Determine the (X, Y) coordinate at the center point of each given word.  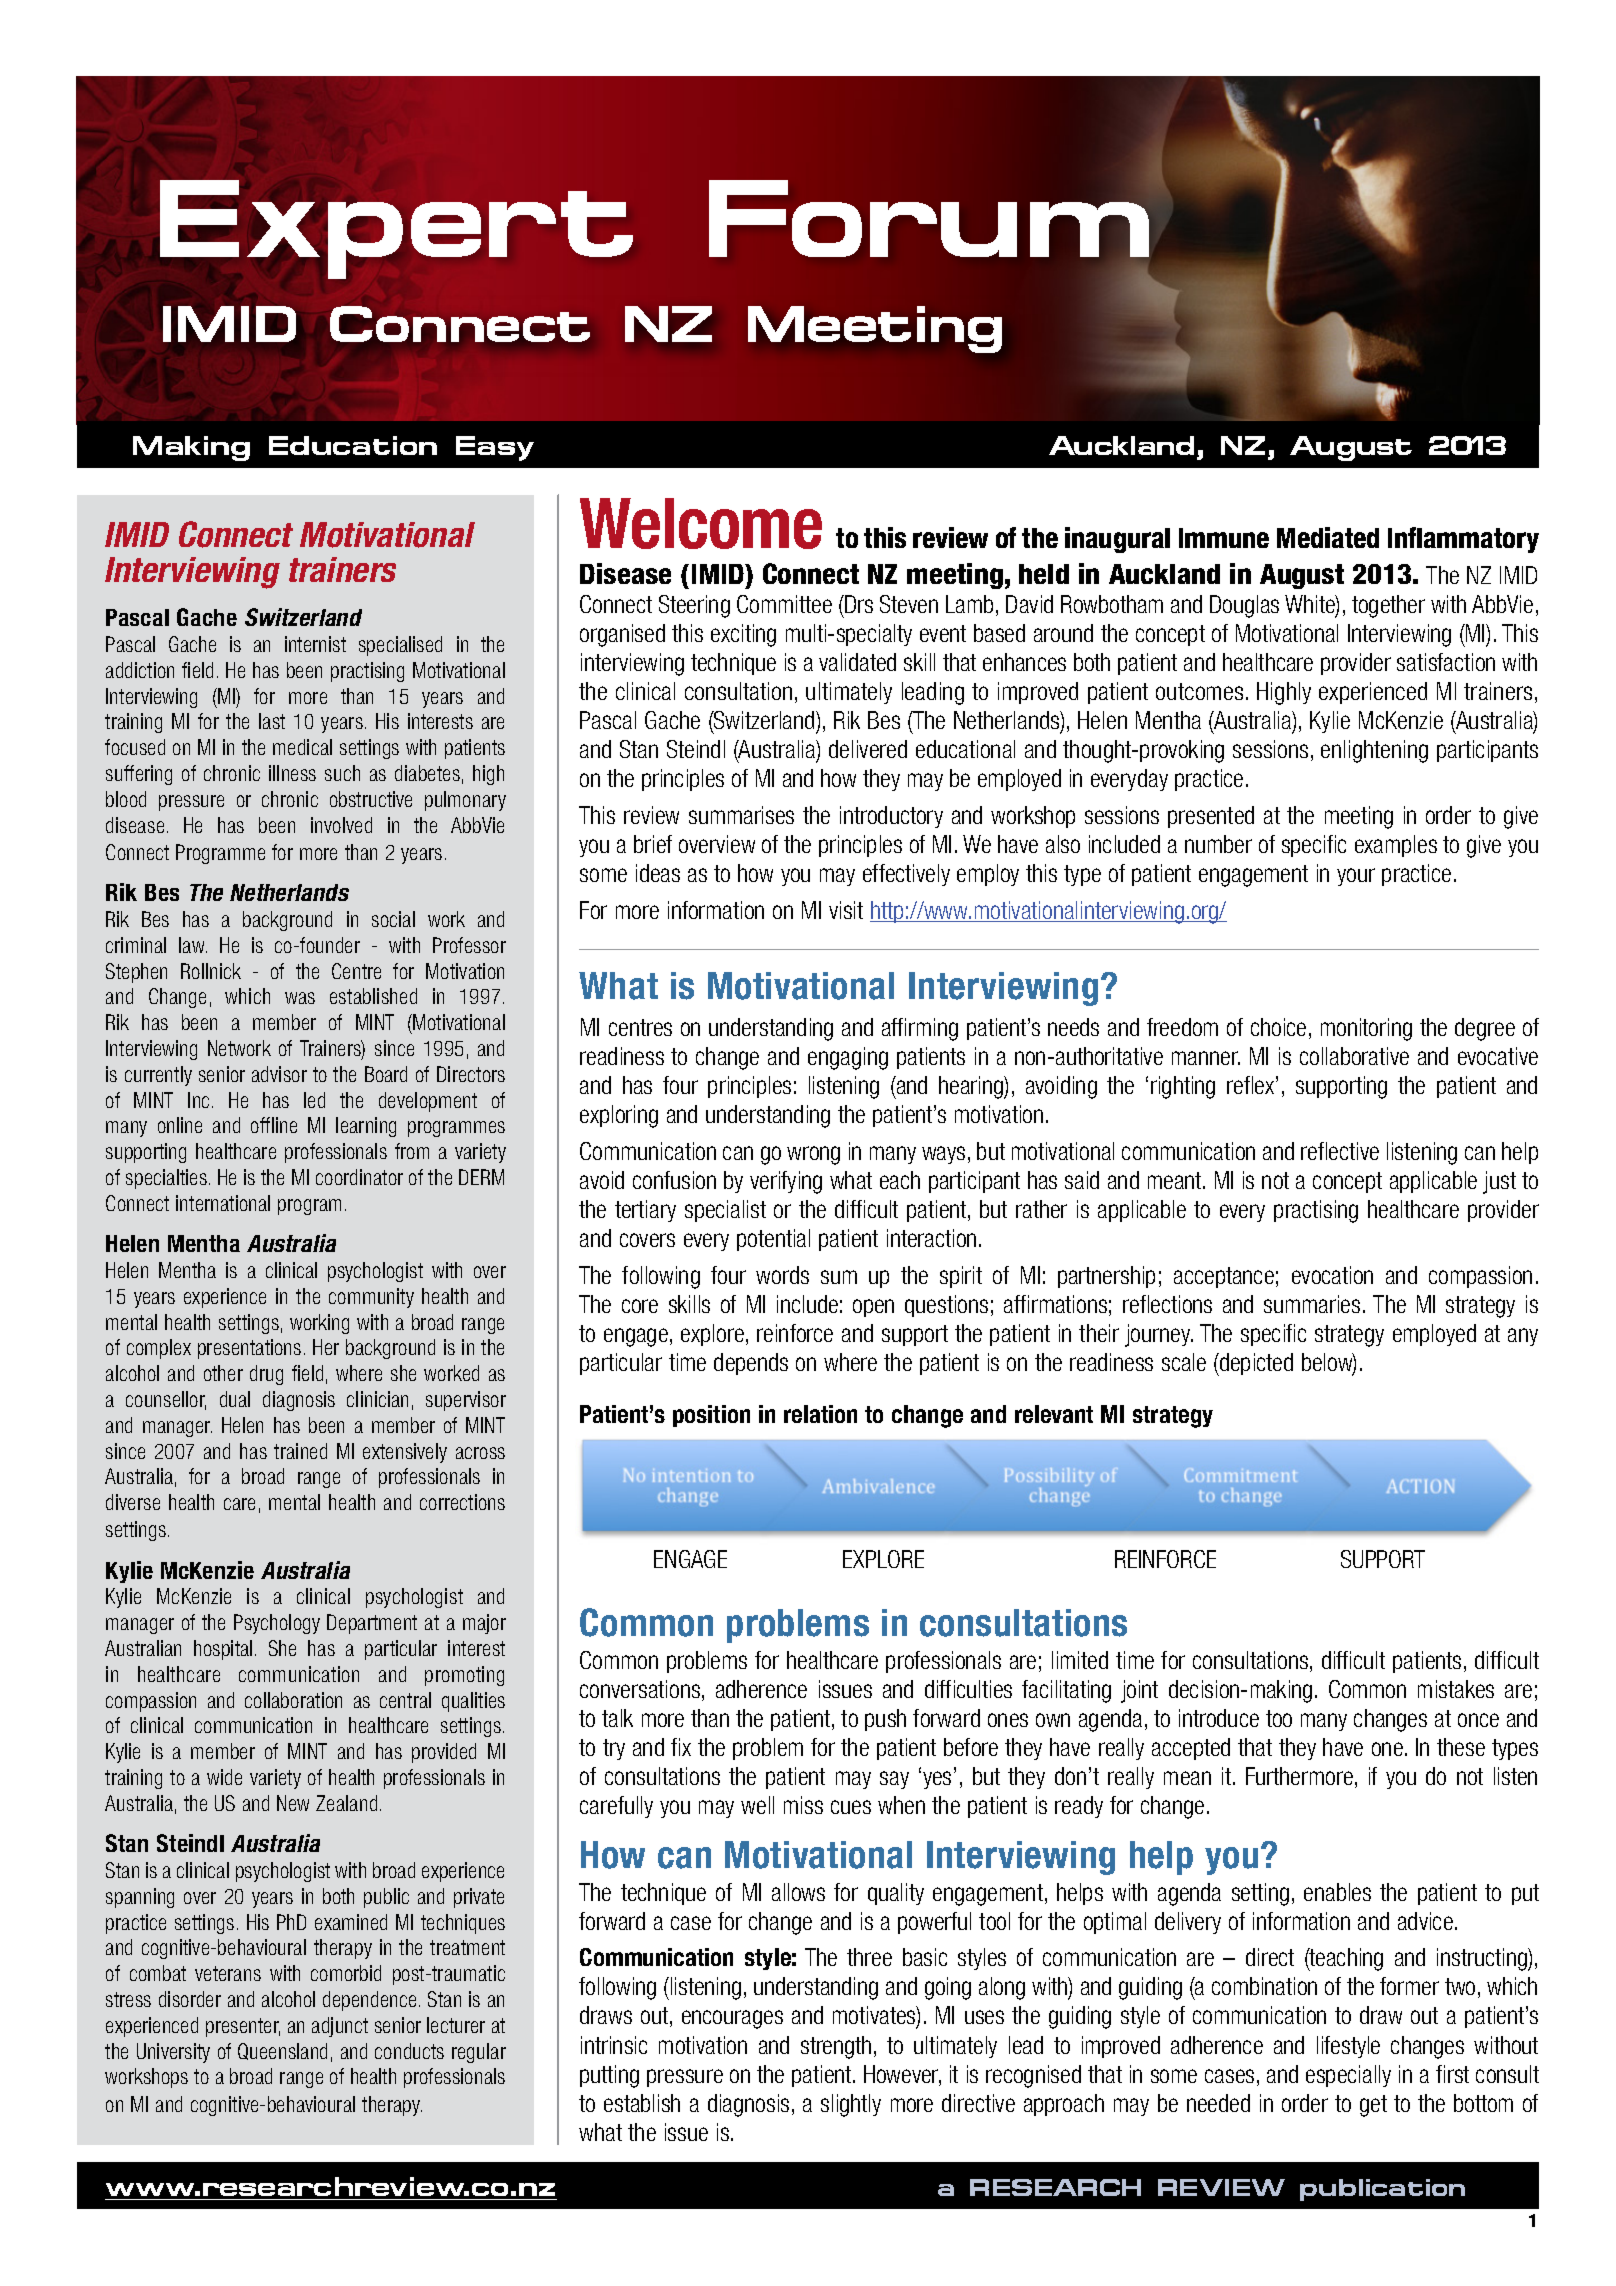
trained (300, 1451)
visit (846, 910)
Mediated (1328, 537)
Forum (930, 217)
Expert (396, 229)
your (1356, 877)
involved (341, 825)
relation (820, 1414)
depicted (1255, 1364)
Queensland (282, 2051)
